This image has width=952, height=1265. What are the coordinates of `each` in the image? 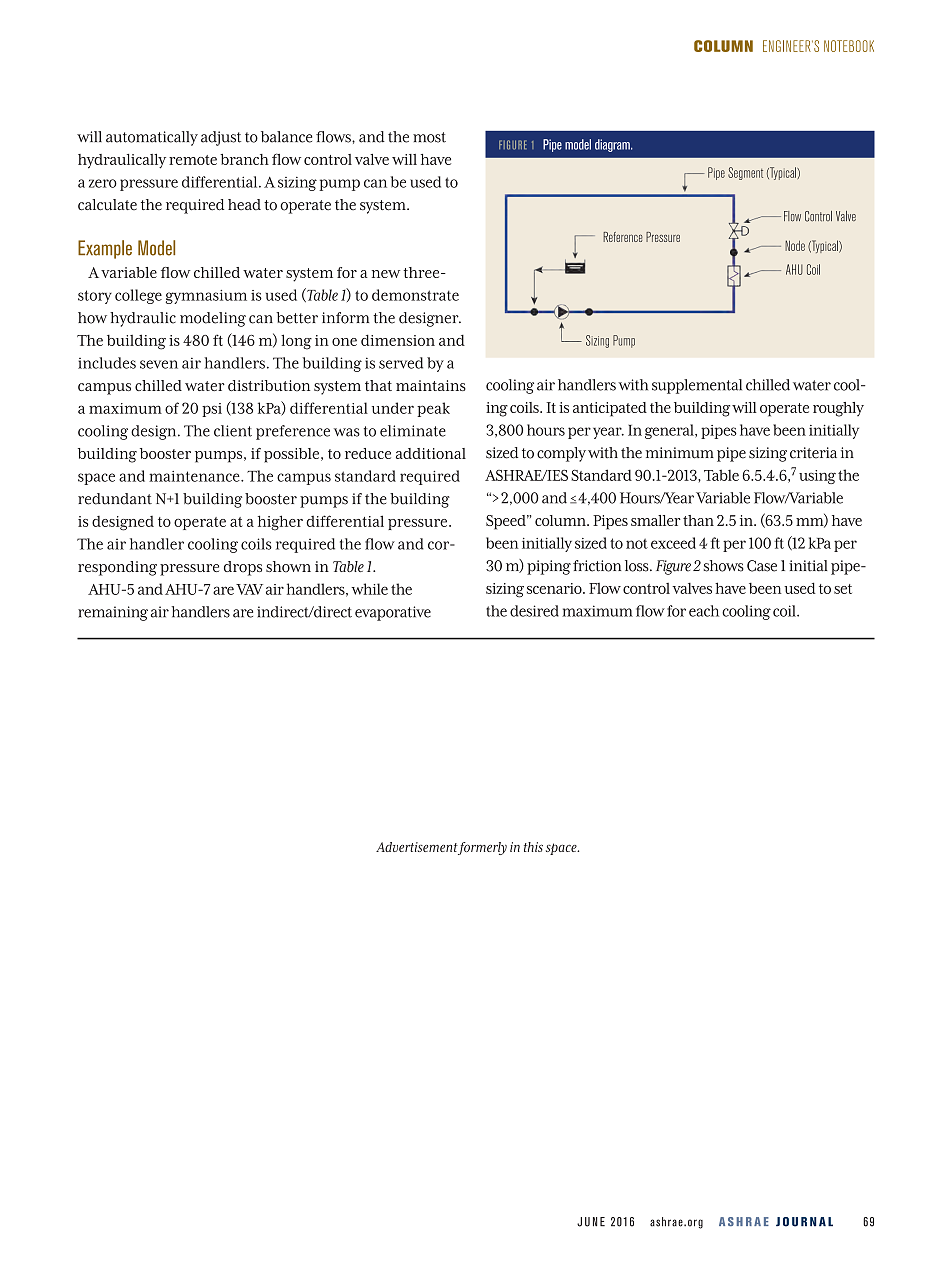 It's located at (704, 611).
